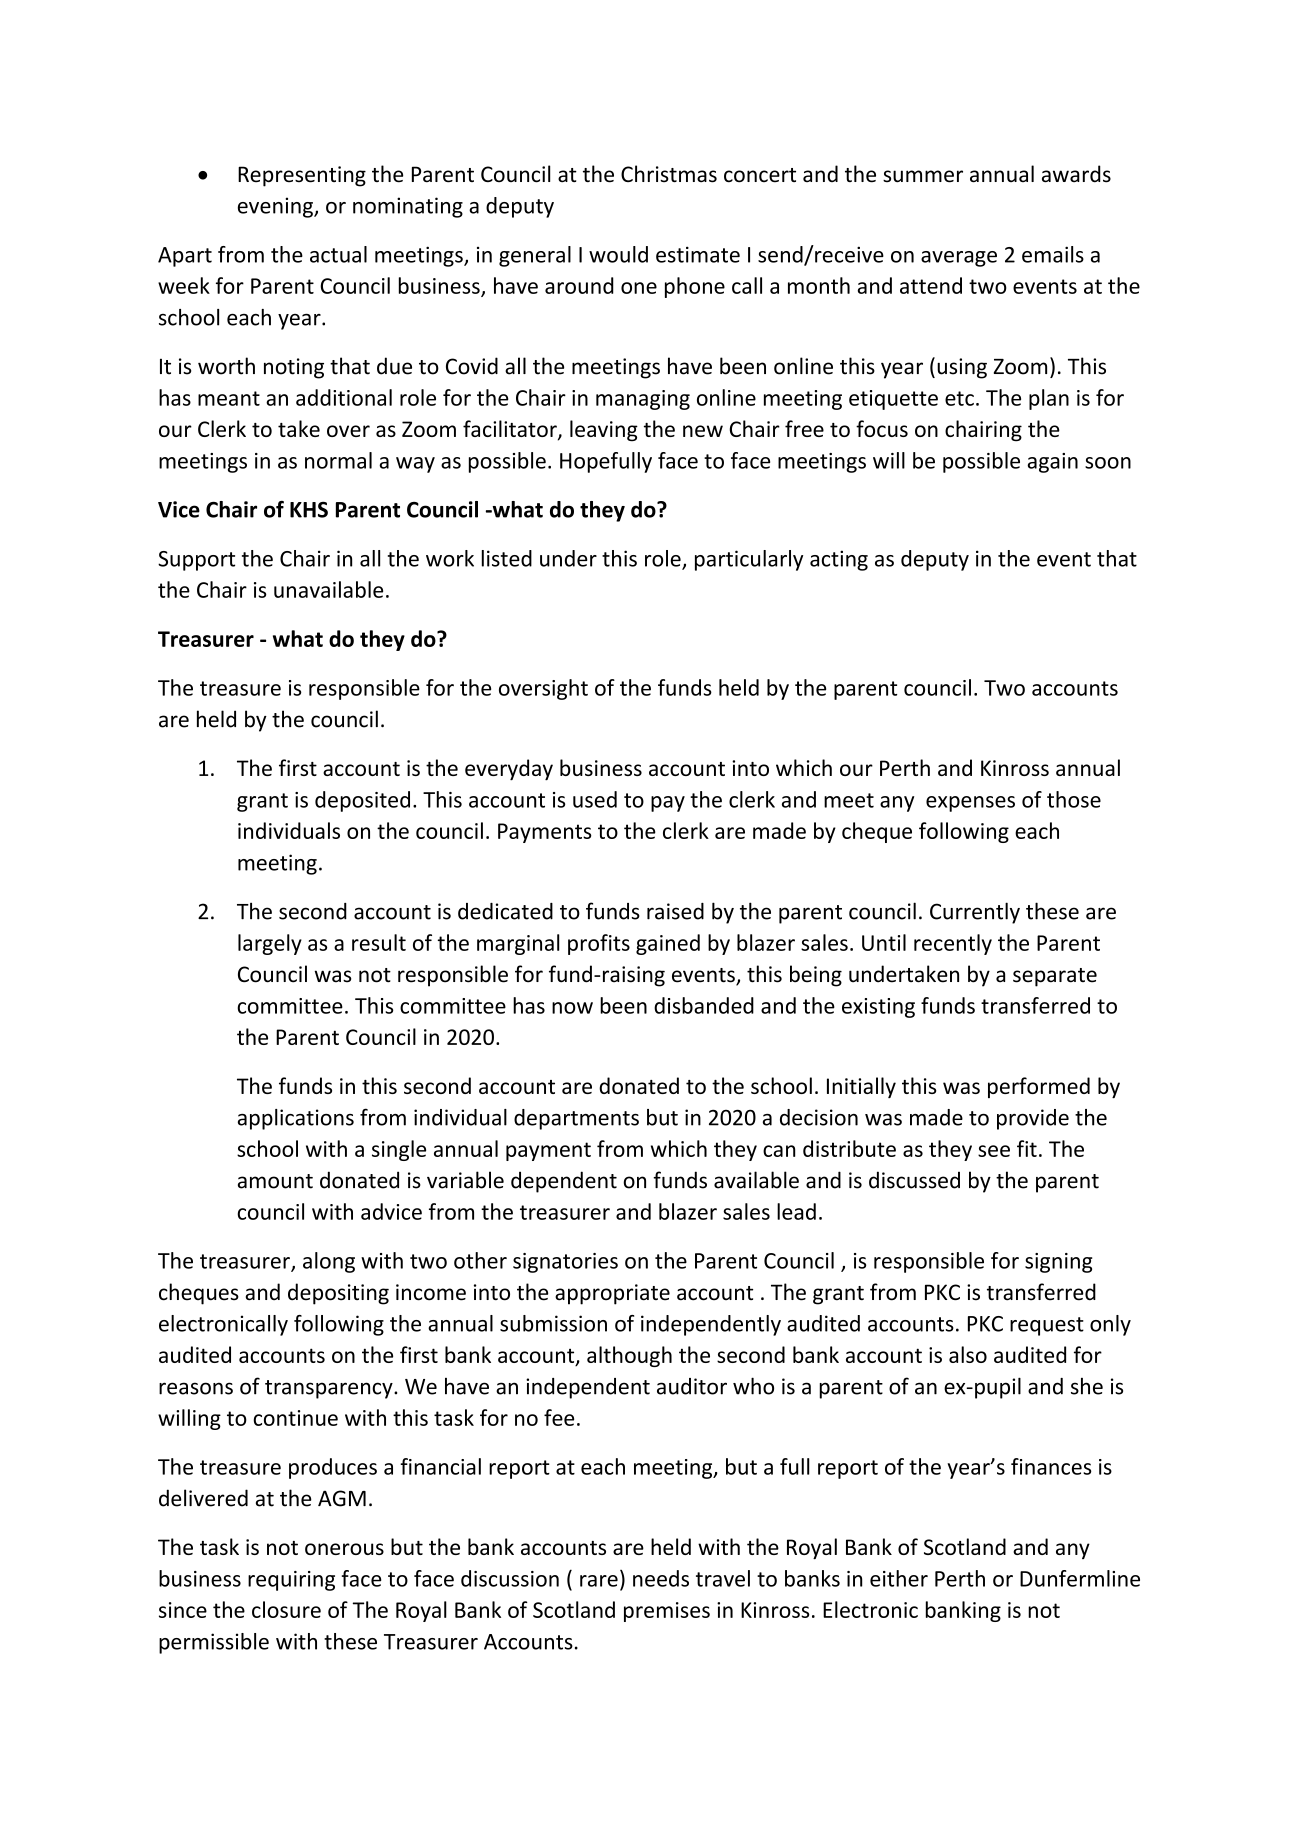  Describe the element at coordinates (994, 1151) in the screenshot. I see `see` at that location.
